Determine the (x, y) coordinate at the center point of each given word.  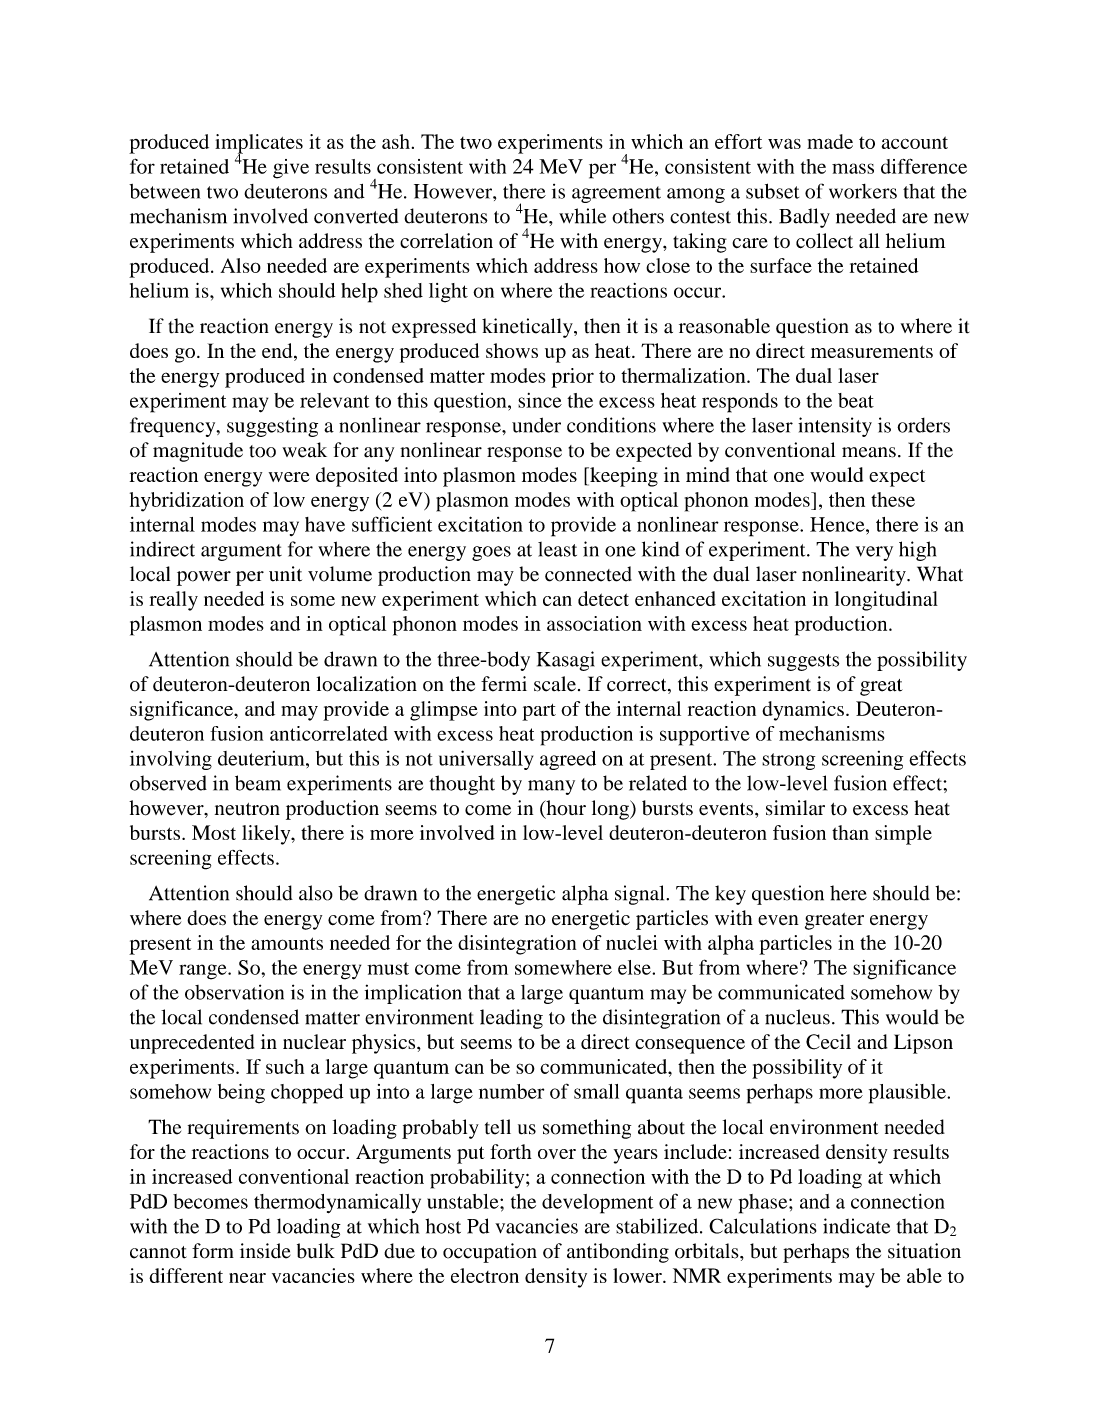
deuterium (262, 758)
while (582, 216)
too (262, 451)
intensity (835, 427)
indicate (856, 1226)
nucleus (797, 1017)
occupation (490, 1253)
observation (234, 992)
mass (853, 168)
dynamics (803, 711)
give (291, 169)
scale (555, 684)
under (536, 425)
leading (511, 1019)
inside (265, 1251)
